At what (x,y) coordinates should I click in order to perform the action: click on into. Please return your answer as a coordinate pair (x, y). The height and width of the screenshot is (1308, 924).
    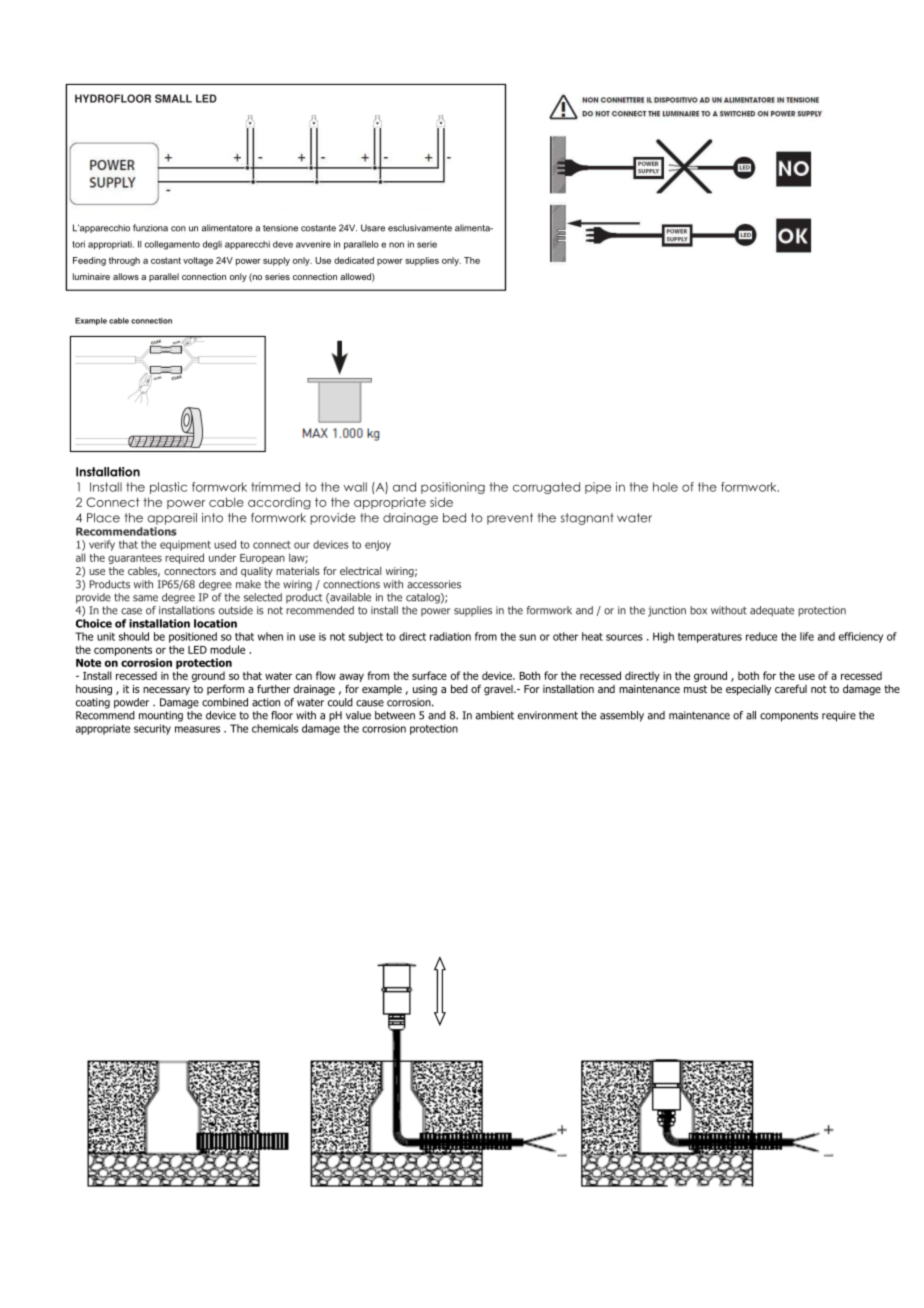
    Looking at the image, I should click on (212, 518).
